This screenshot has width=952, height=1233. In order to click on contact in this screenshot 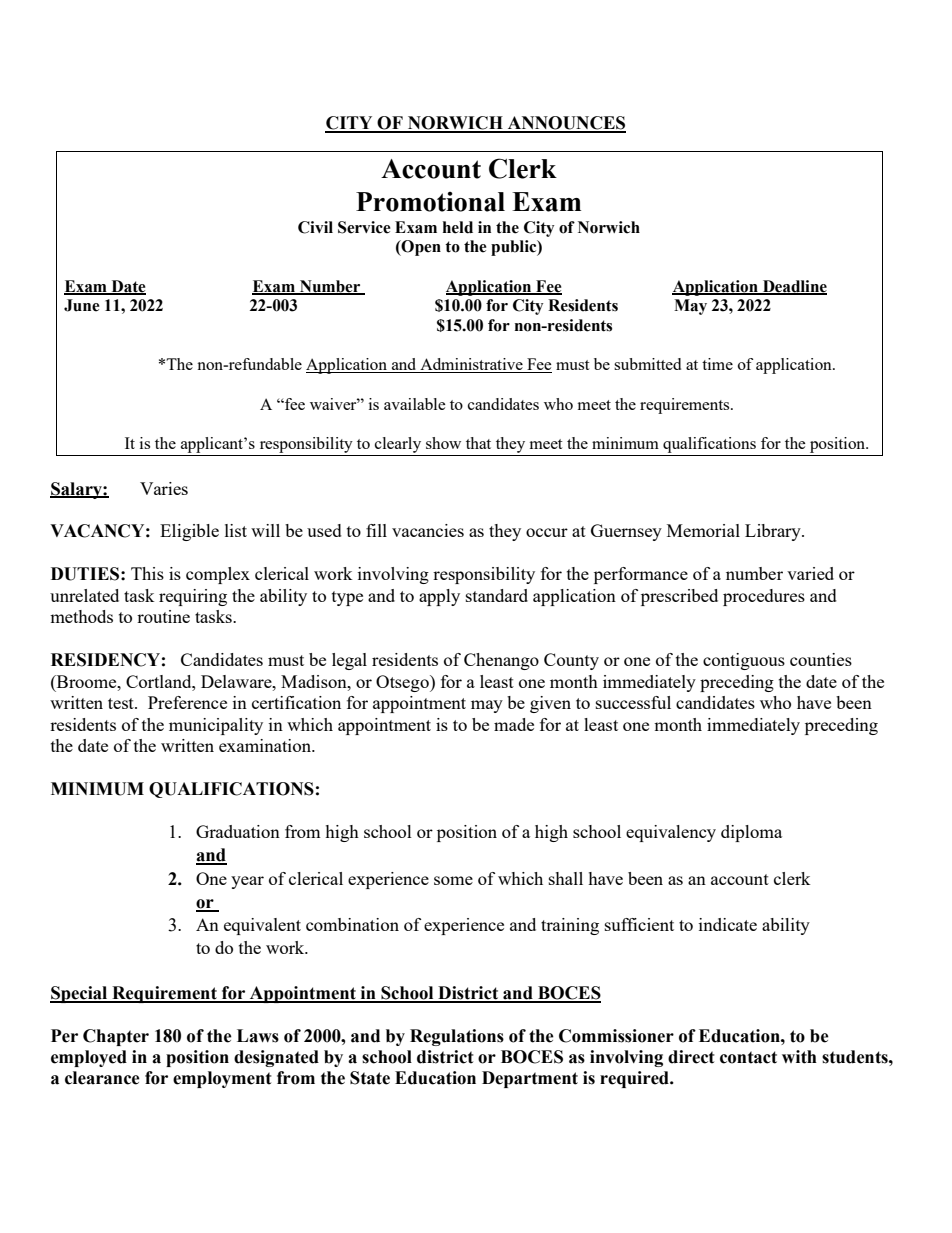, I will do `click(748, 1057)`.
